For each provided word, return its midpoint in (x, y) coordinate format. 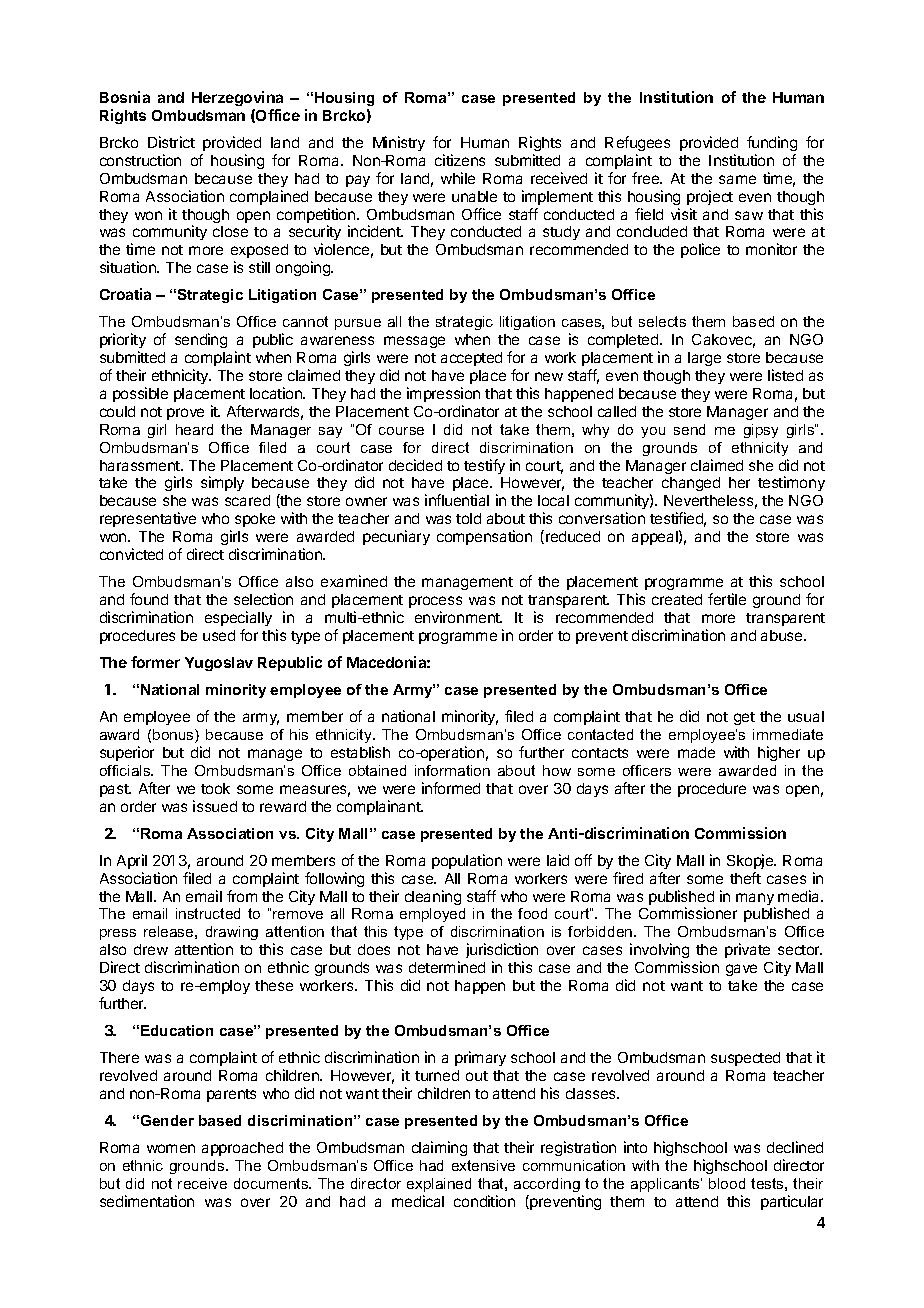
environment (458, 617)
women (171, 1148)
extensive (483, 1165)
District (171, 142)
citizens (460, 160)
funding (772, 143)
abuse (783, 635)
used (219, 635)
